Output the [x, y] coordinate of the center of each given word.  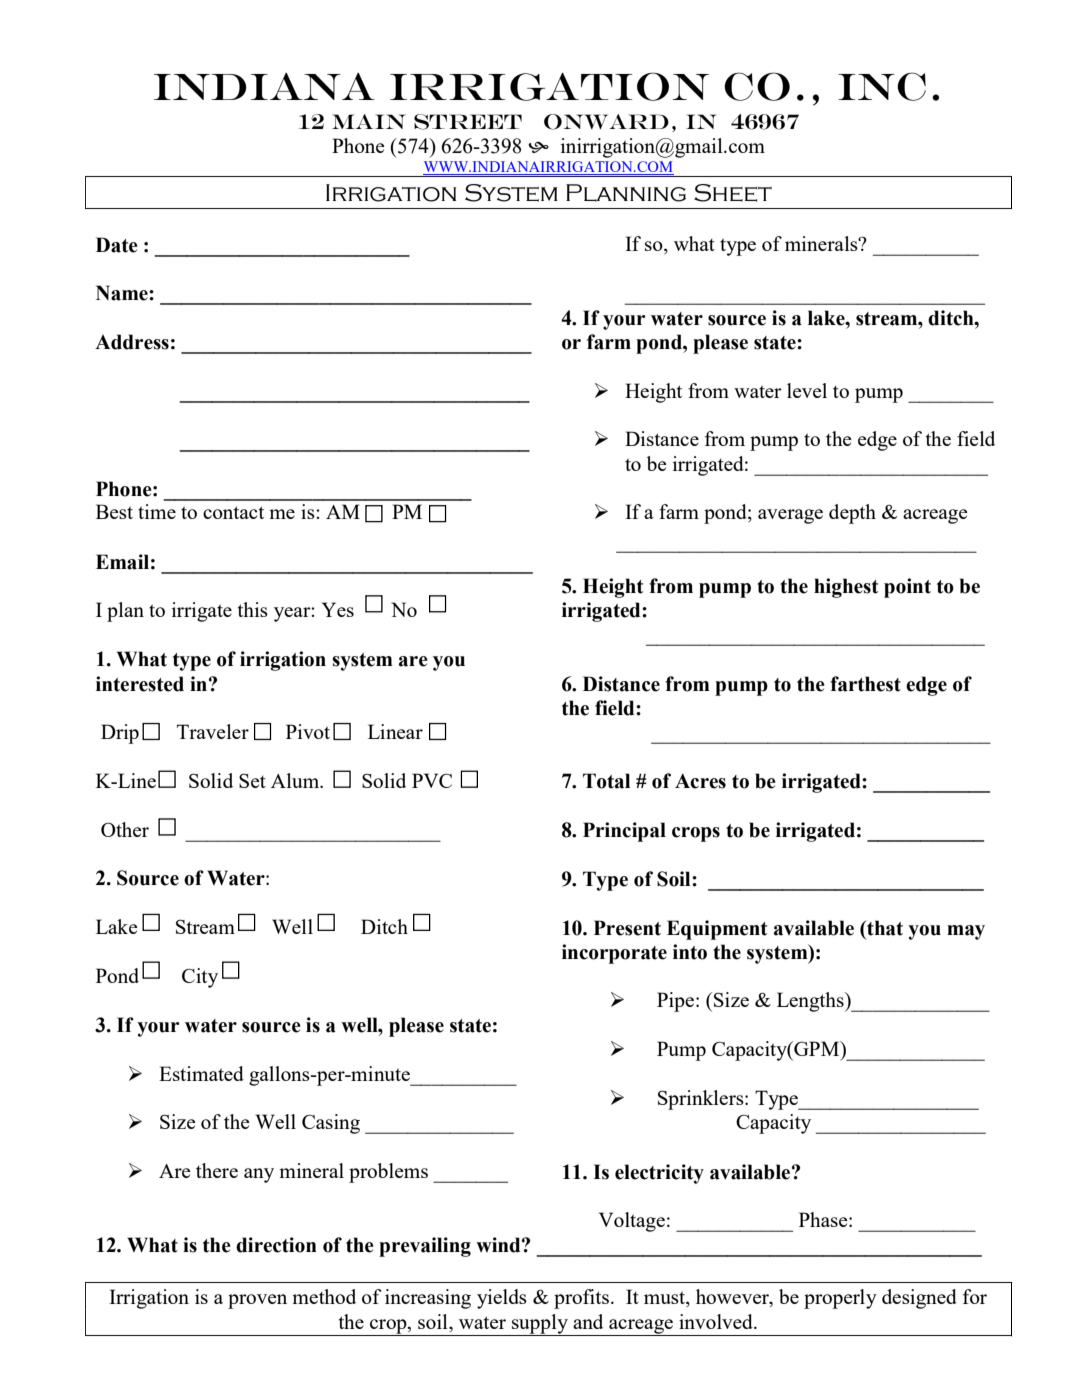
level [807, 390]
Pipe [677, 1002]
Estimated [201, 1073]
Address [132, 342]
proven [257, 1301]
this [252, 609]
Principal [624, 832]
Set [252, 780]
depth [852, 514]
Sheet [733, 193]
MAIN [368, 121]
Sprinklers [702, 1100]
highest [846, 588]
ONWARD [606, 122]
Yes [338, 609]
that [884, 928]
